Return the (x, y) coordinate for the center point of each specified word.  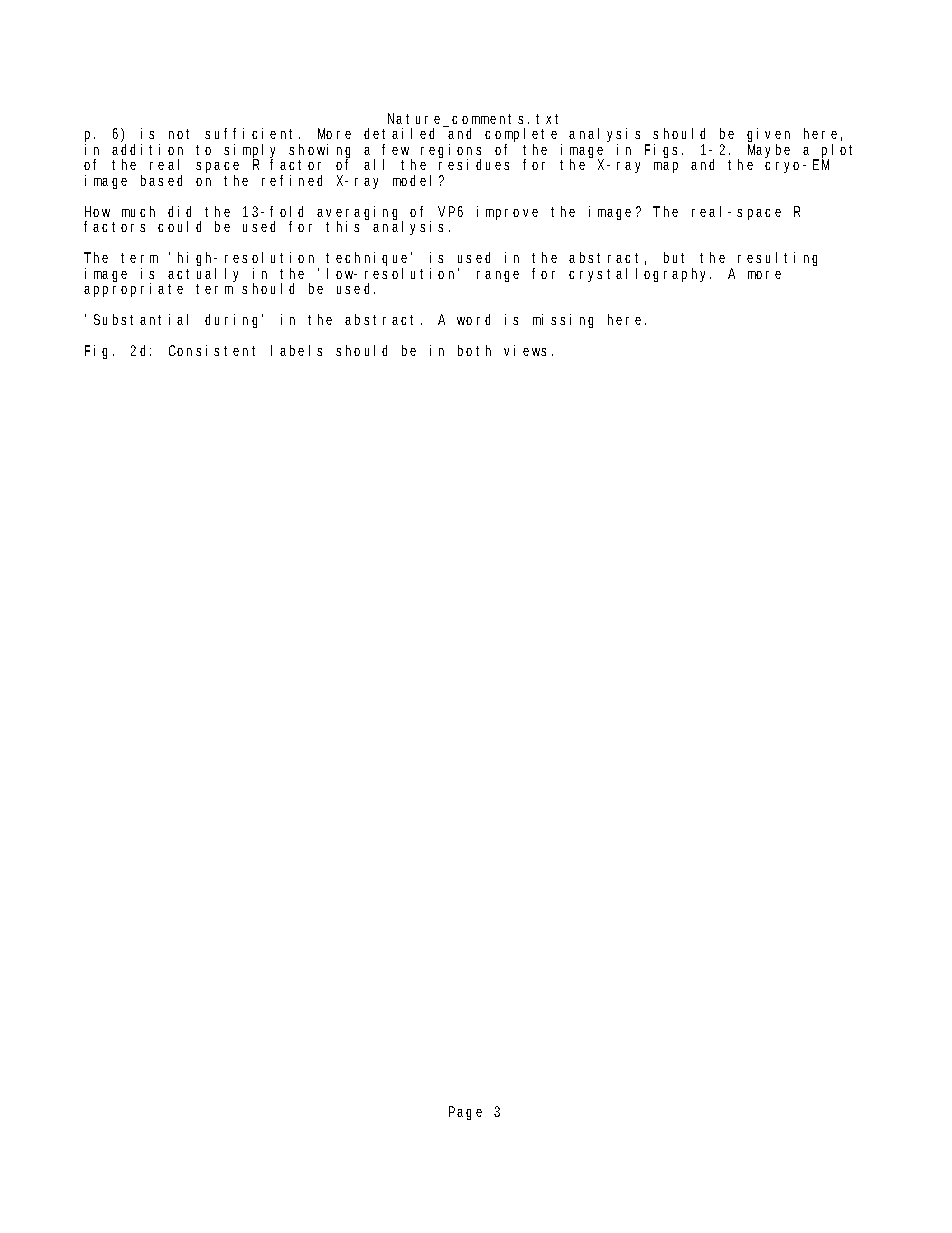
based (161, 180)
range (498, 276)
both (474, 350)
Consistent (212, 350)
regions (451, 152)
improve (507, 213)
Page (465, 1113)
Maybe (769, 151)
